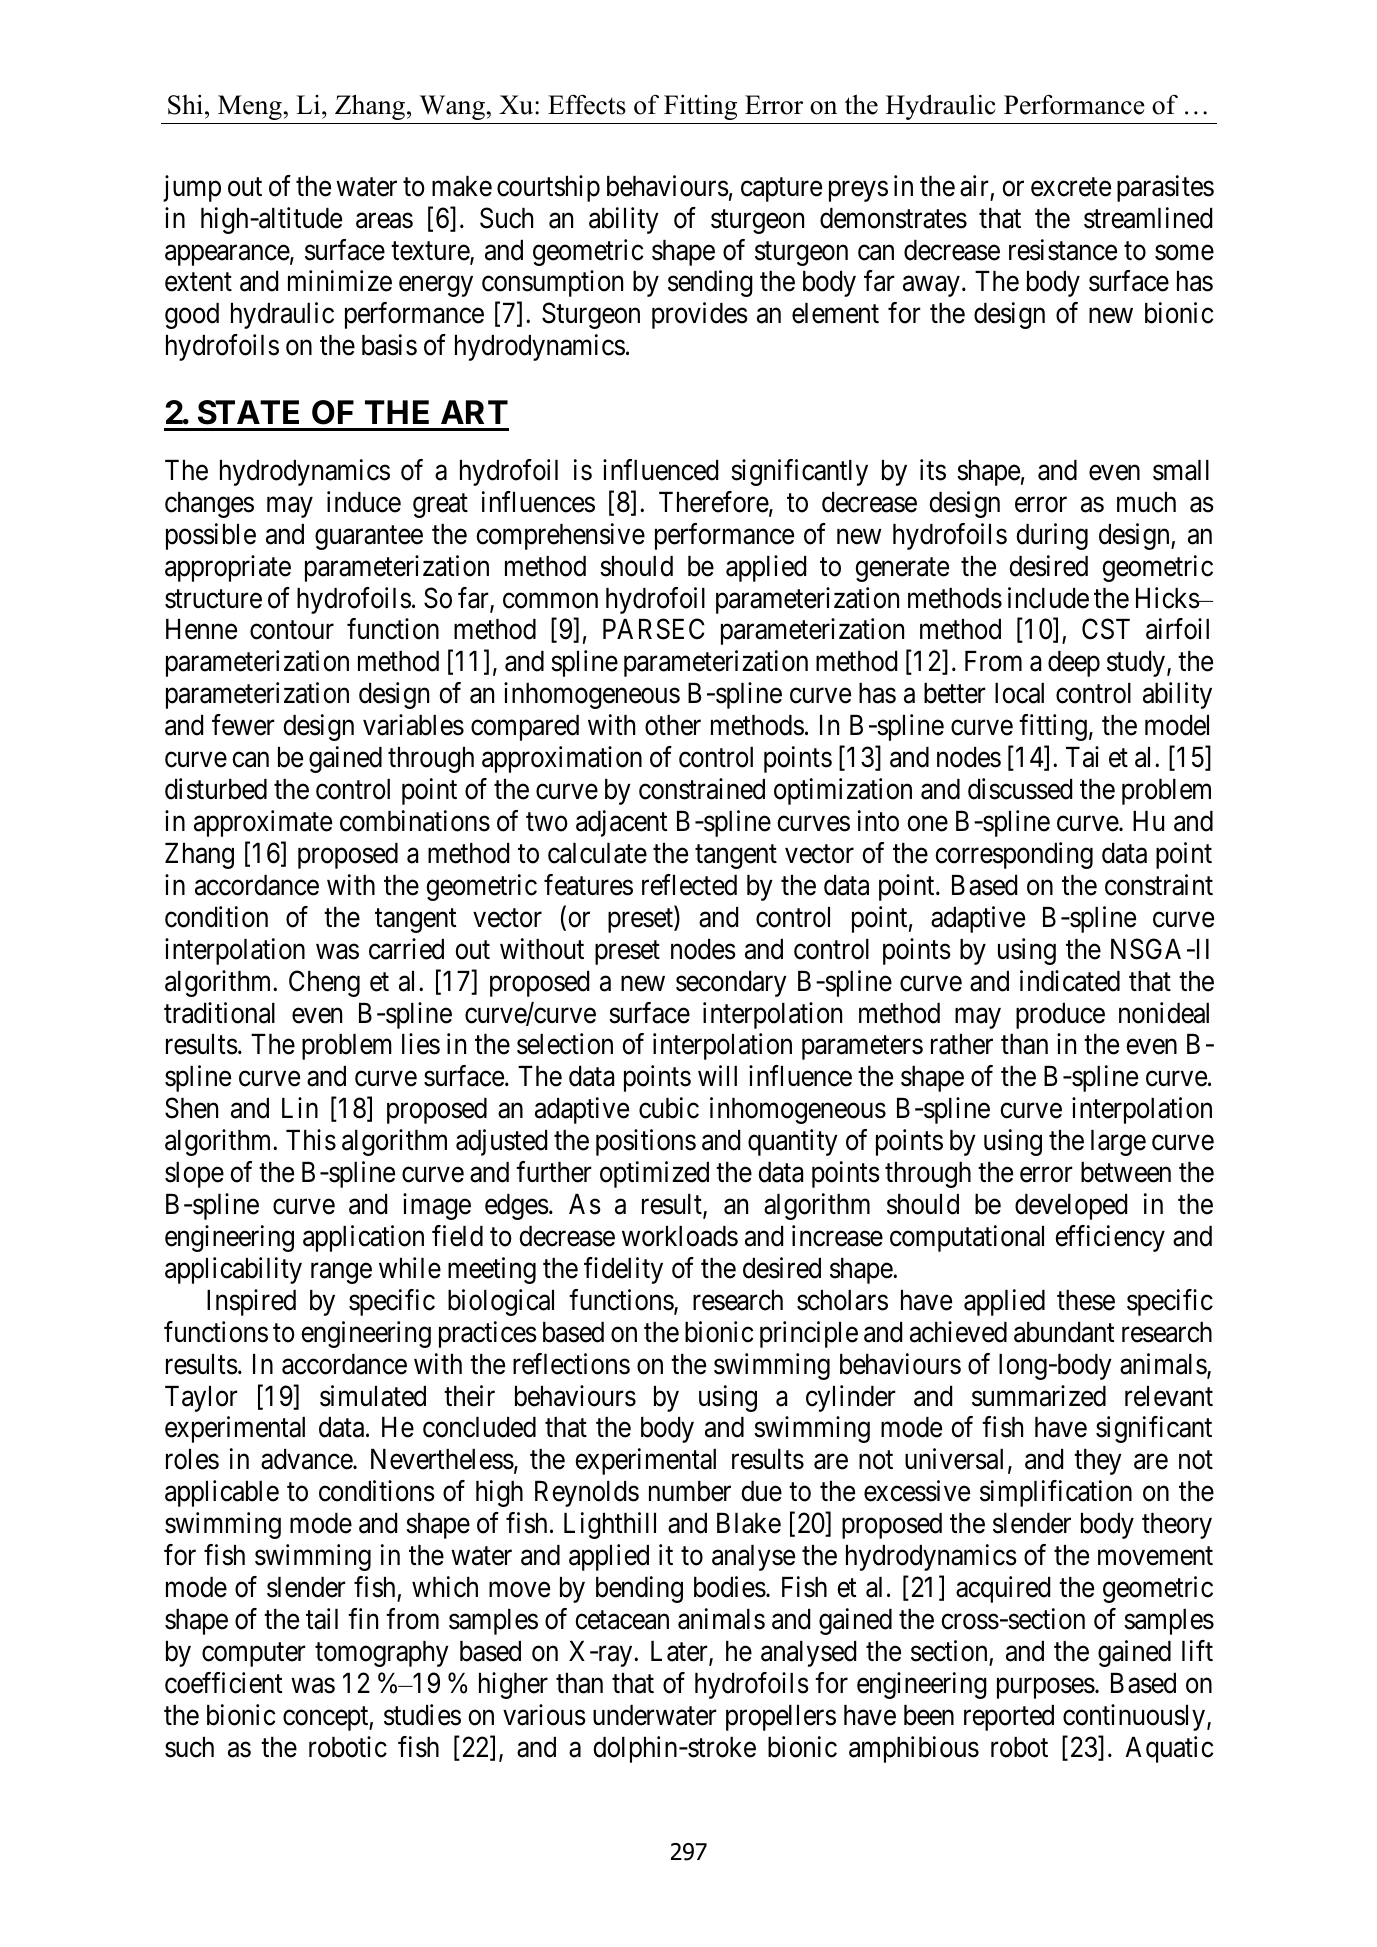  What do you see at coordinates (781, 190) in the screenshot?
I see `capture` at bounding box center [781, 190].
